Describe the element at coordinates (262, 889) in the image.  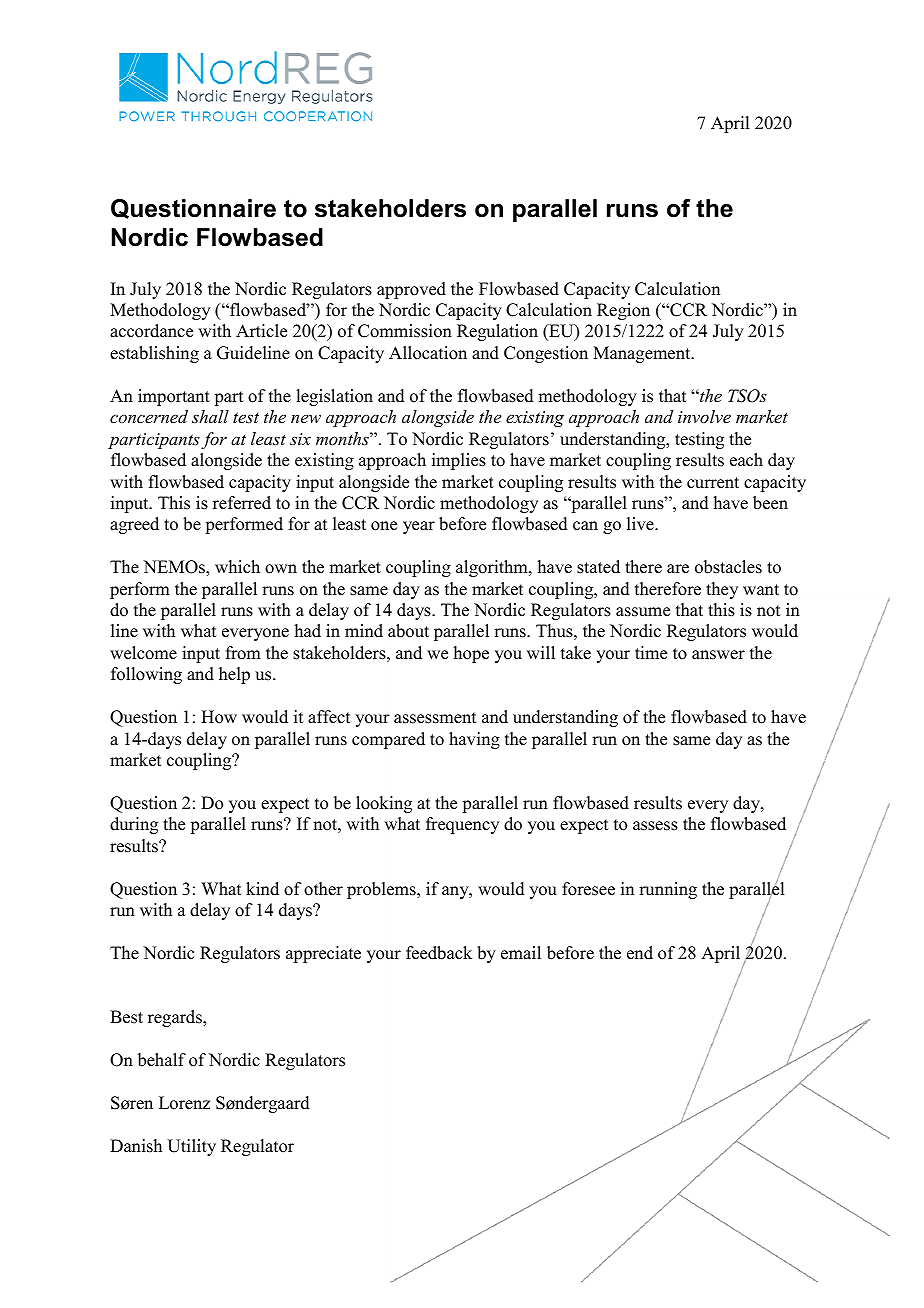
I see `kind` at that location.
